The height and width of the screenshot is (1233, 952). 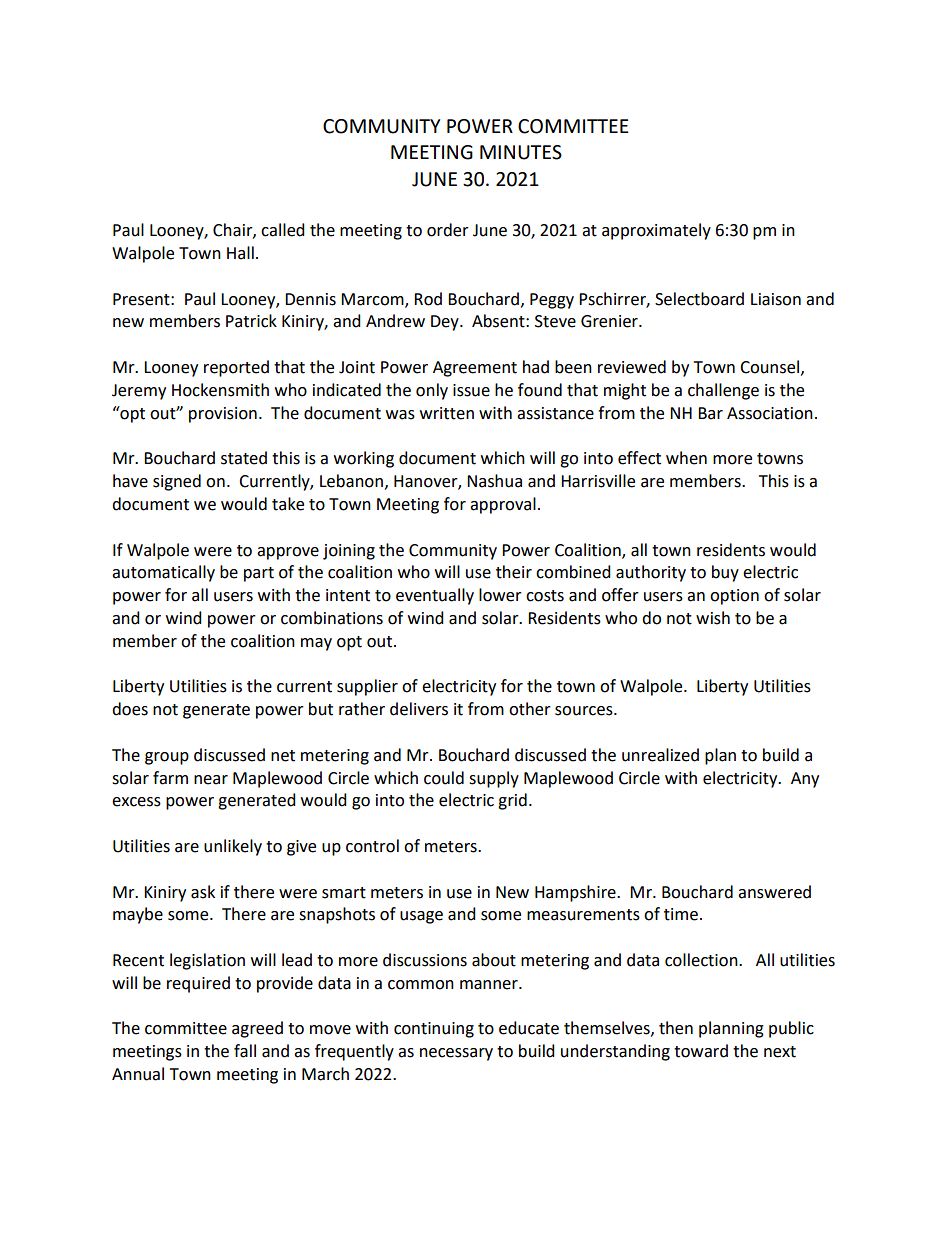 What do you see at coordinates (444, 778) in the screenshot?
I see `could` at bounding box center [444, 778].
